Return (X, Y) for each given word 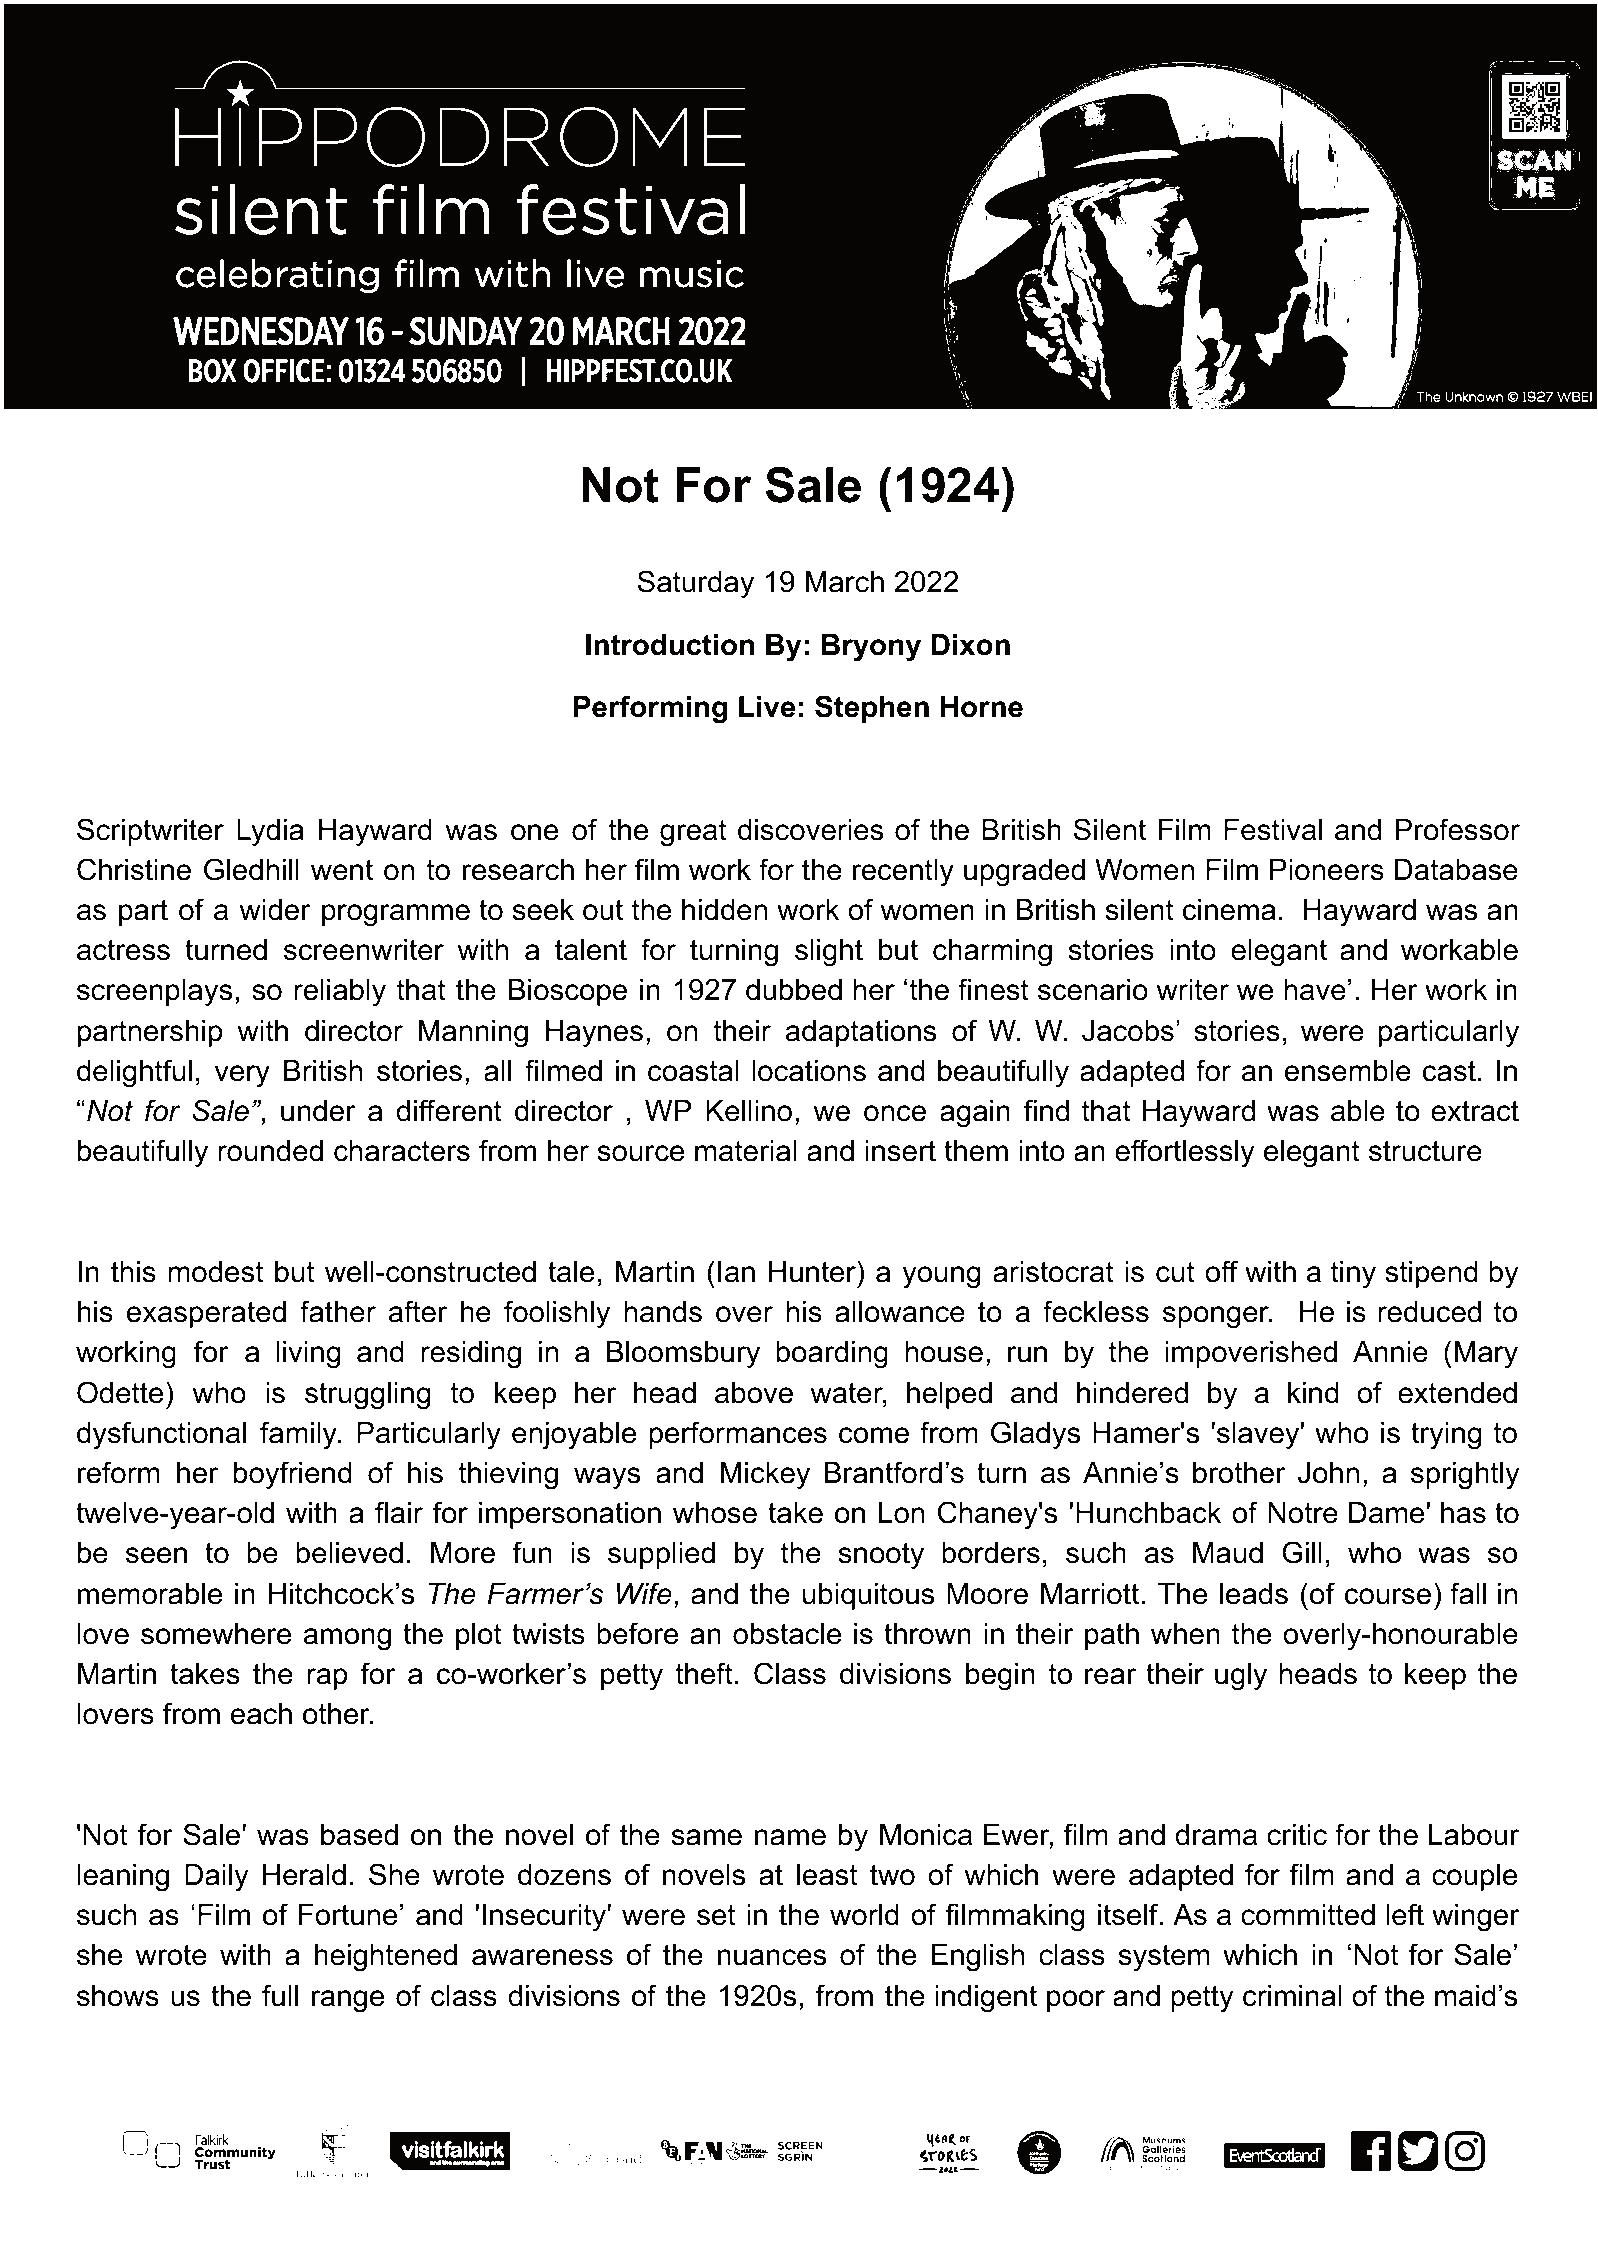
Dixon (971, 645)
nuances (772, 1957)
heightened (386, 1958)
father (338, 1311)
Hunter (813, 1271)
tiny (1353, 1274)
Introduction (670, 645)
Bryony (871, 648)
